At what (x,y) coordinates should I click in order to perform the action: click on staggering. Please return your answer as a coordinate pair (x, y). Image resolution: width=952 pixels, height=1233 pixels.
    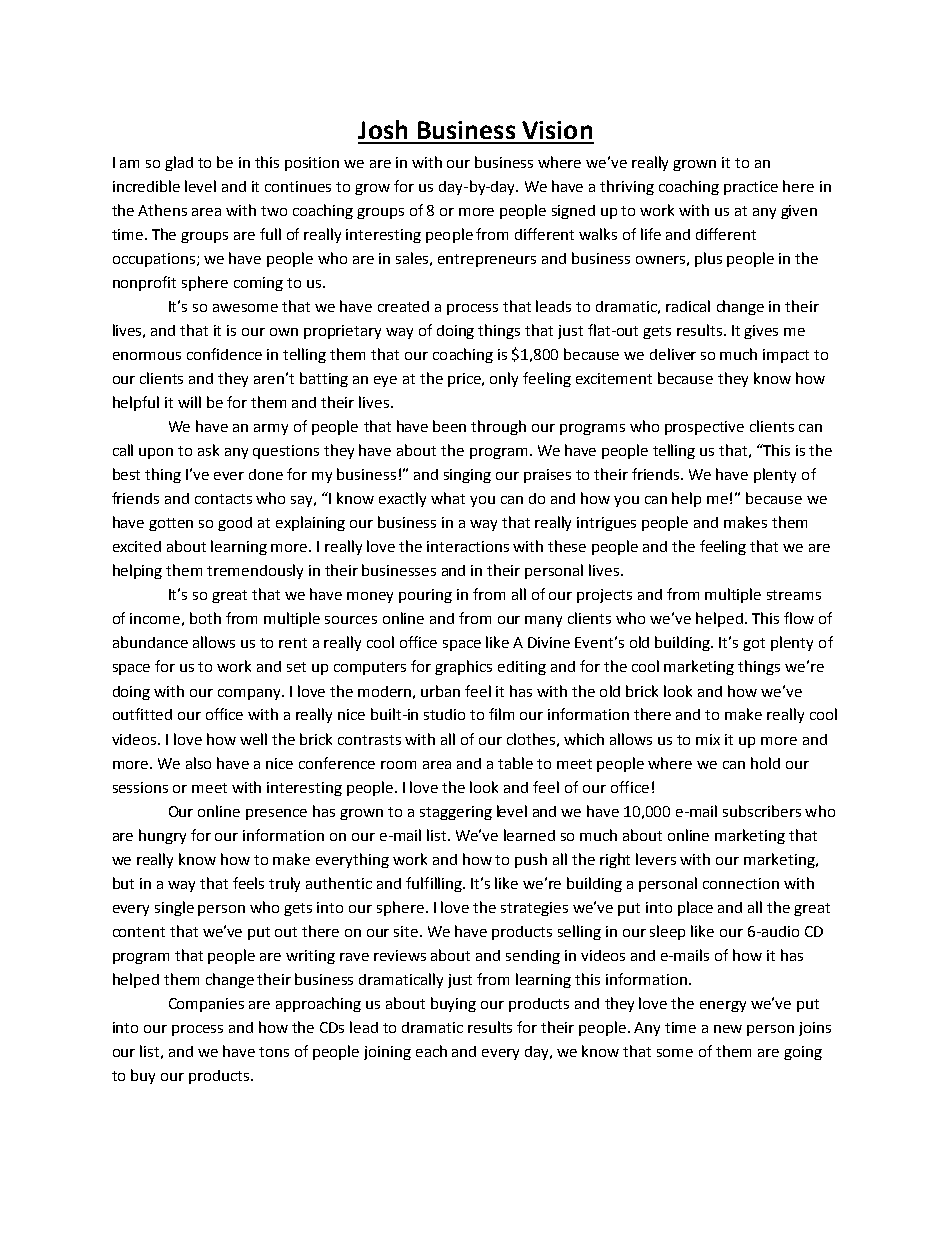
    Looking at the image, I should click on (456, 813).
